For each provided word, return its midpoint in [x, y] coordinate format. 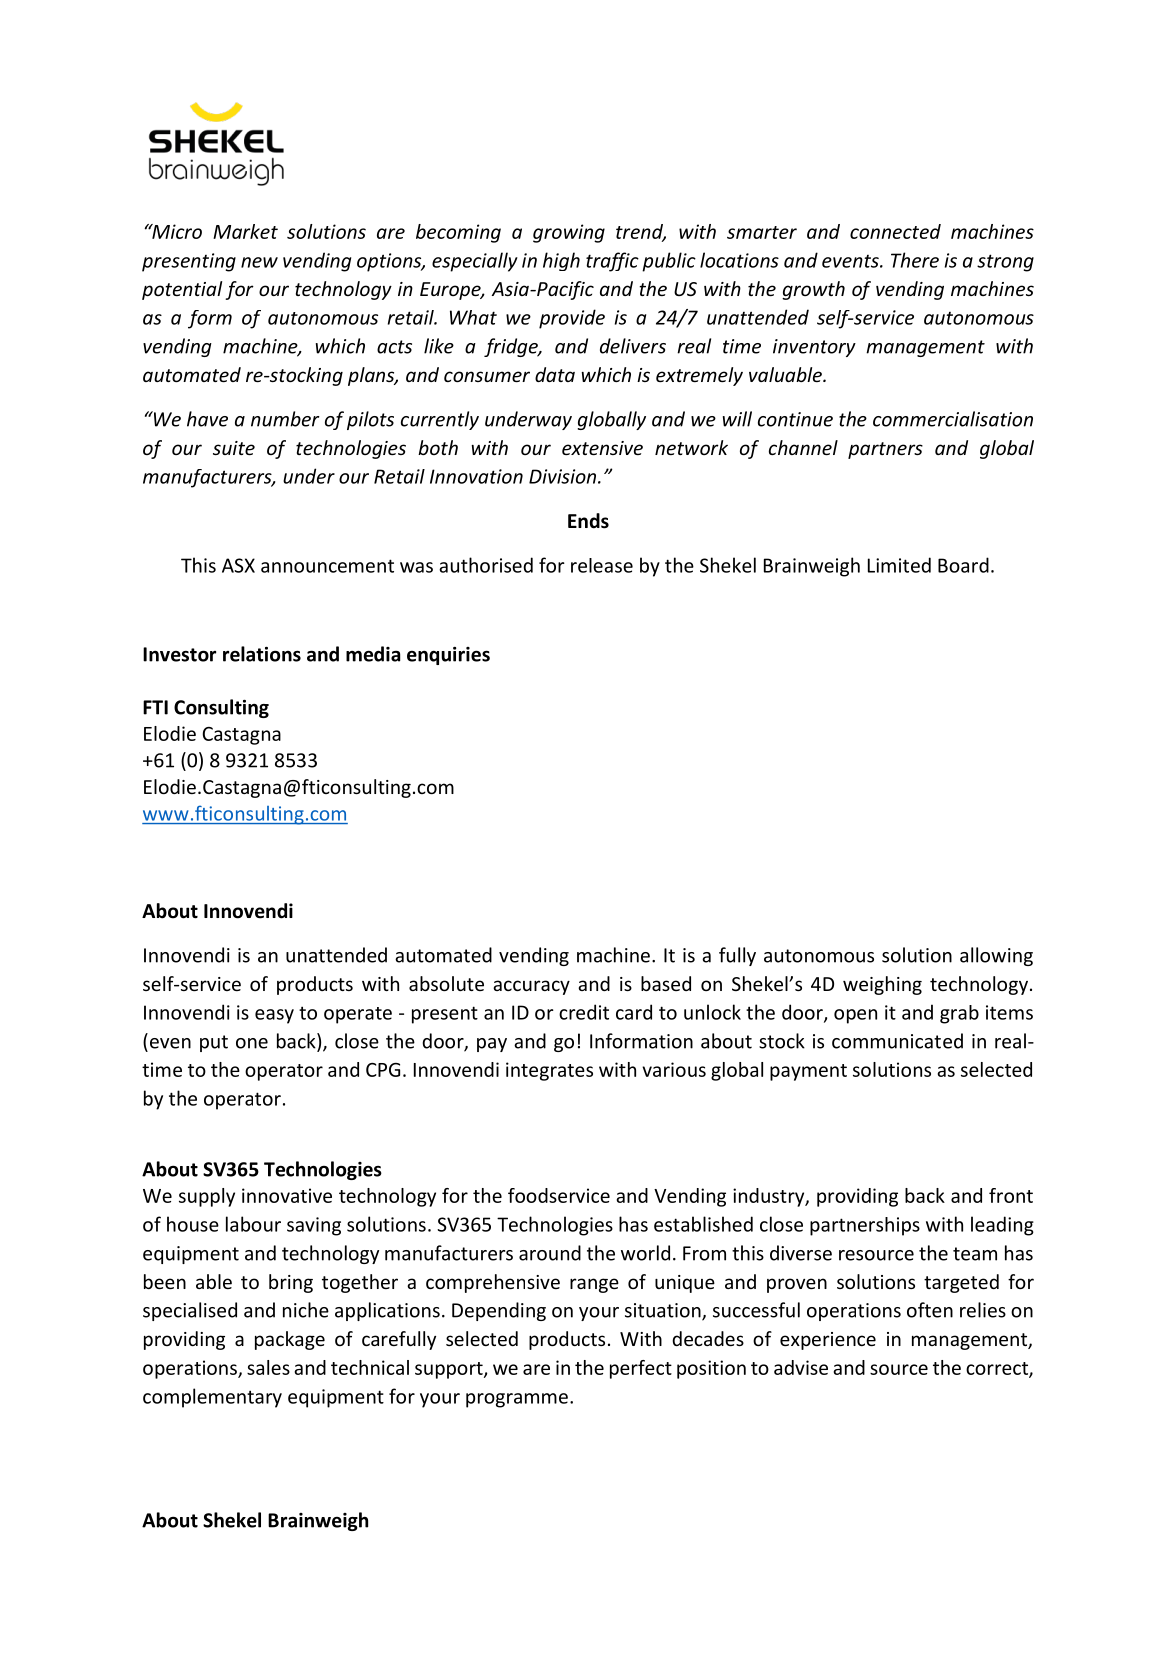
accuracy [531, 987]
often [930, 1310]
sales [268, 1367]
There [915, 260]
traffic [612, 262]
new [259, 262]
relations [262, 654]
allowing [996, 956]
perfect [641, 1369]
